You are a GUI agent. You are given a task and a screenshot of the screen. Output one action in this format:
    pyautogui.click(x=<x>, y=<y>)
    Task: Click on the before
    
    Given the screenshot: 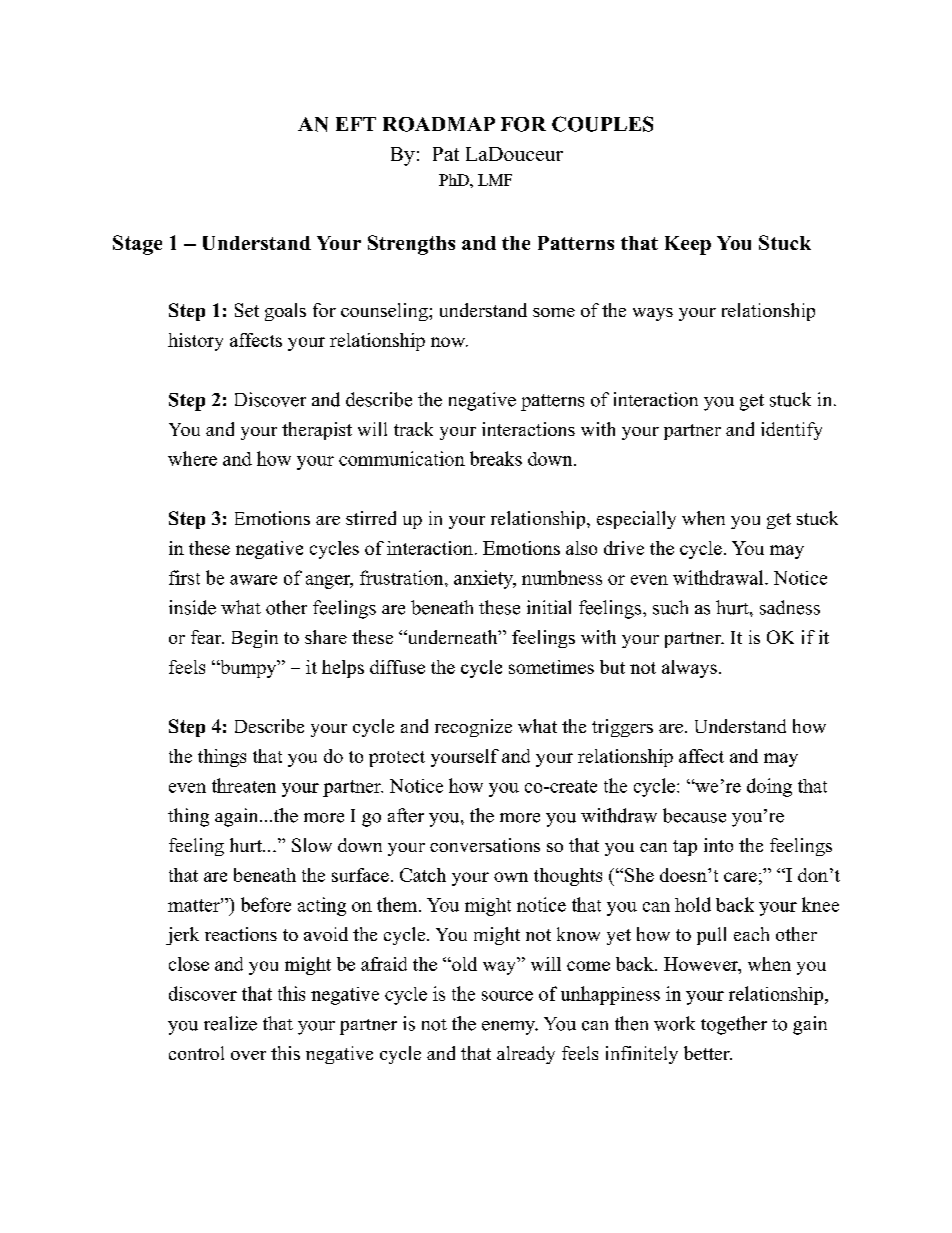 What is the action you would take?
    pyautogui.click(x=266, y=904)
